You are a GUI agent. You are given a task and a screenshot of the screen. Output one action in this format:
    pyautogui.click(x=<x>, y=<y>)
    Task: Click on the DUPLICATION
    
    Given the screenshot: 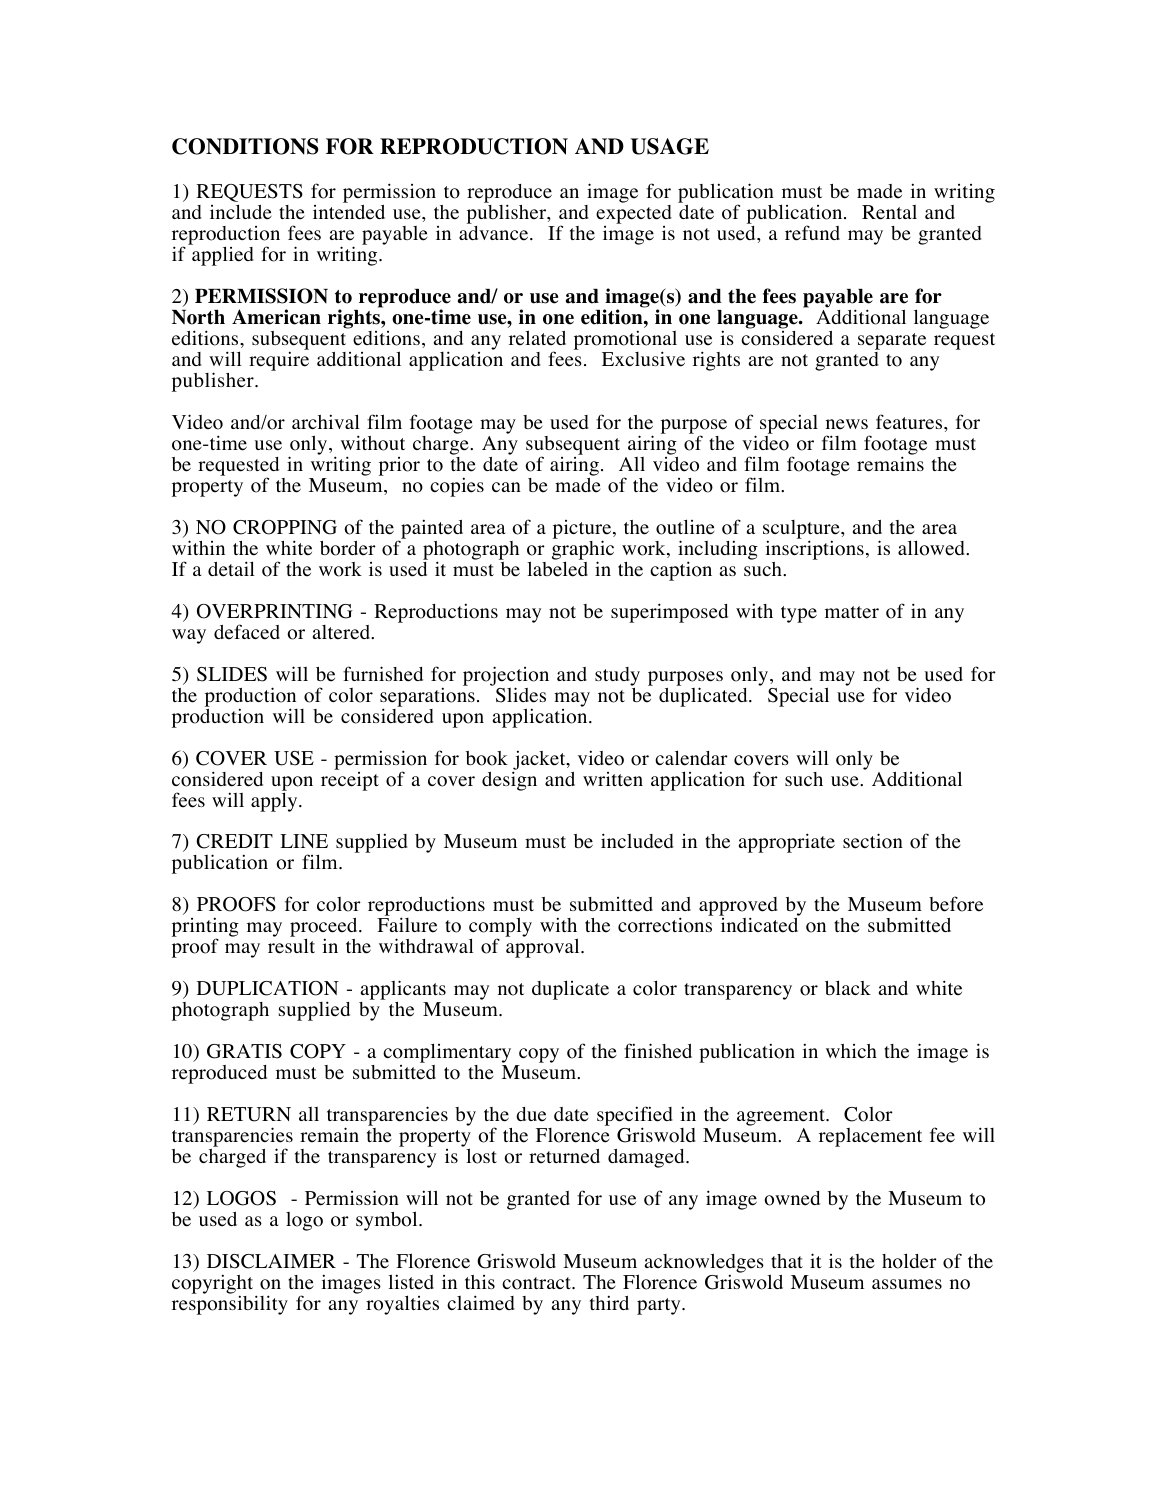 What is the action you would take?
    pyautogui.click(x=268, y=988)
